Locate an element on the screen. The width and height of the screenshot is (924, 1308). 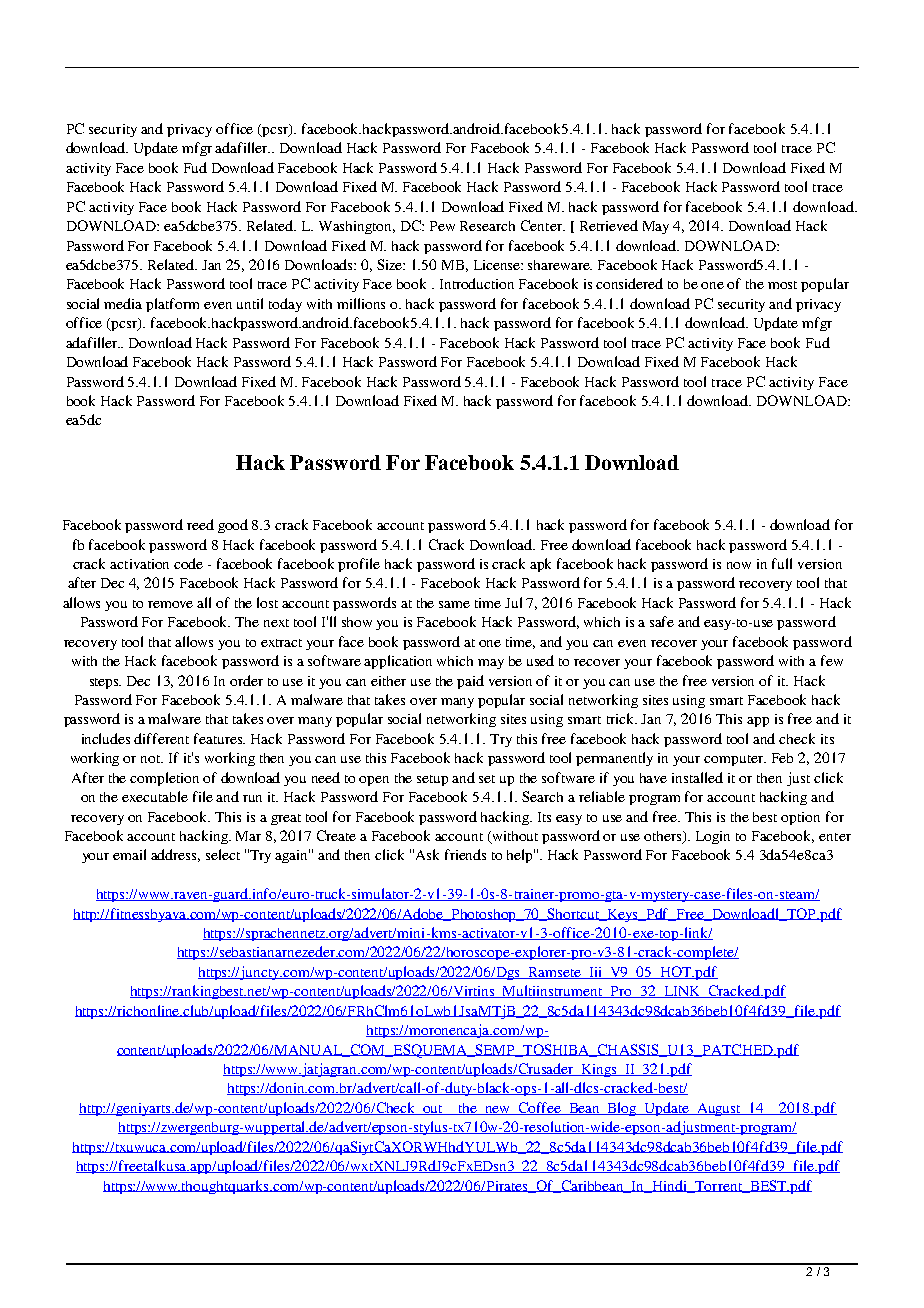
select is located at coordinates (223, 854).
